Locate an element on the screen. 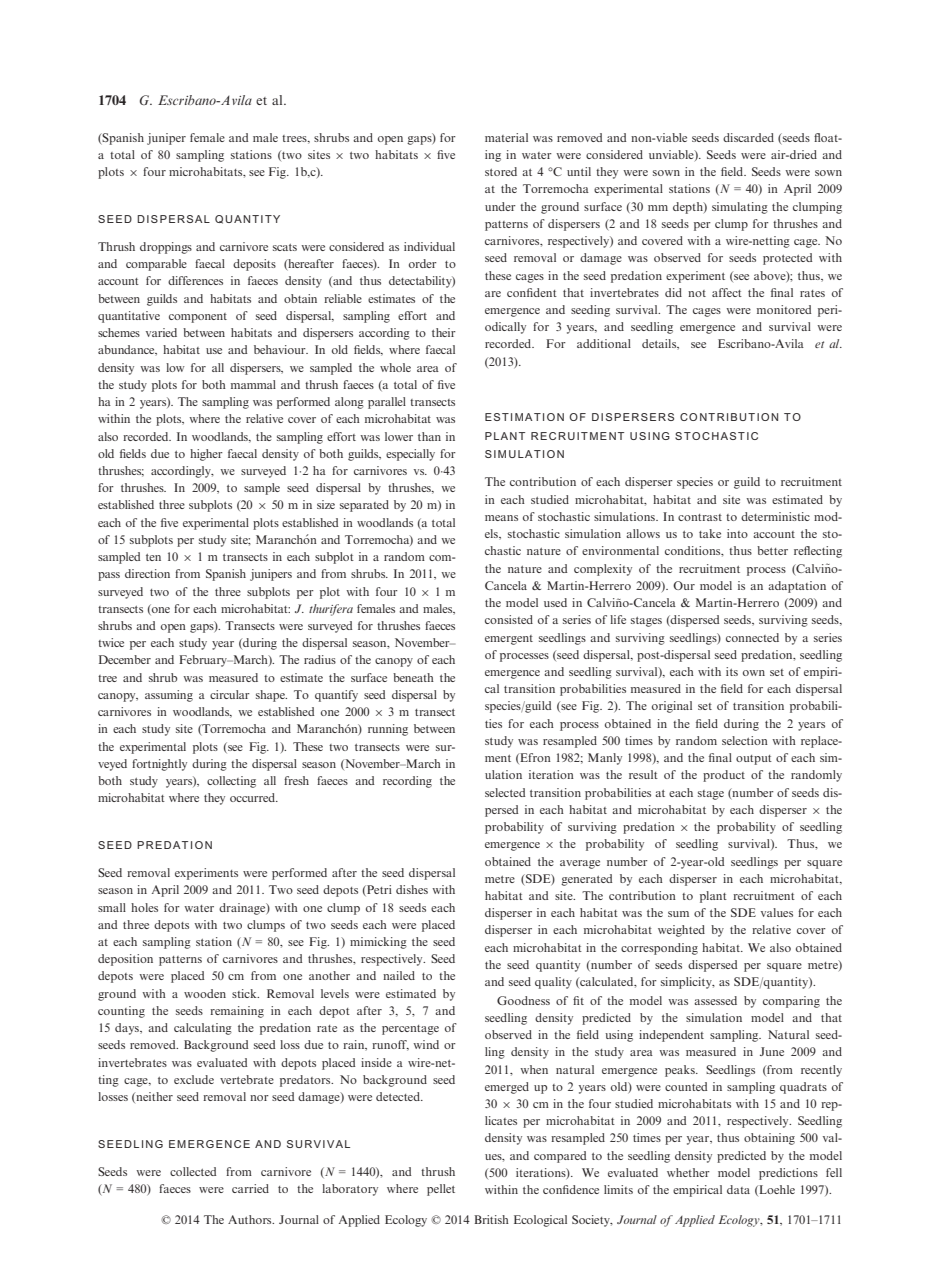 Image resolution: width=936 pixels, height=1288 pixels. pellet is located at coordinates (441, 1190).
